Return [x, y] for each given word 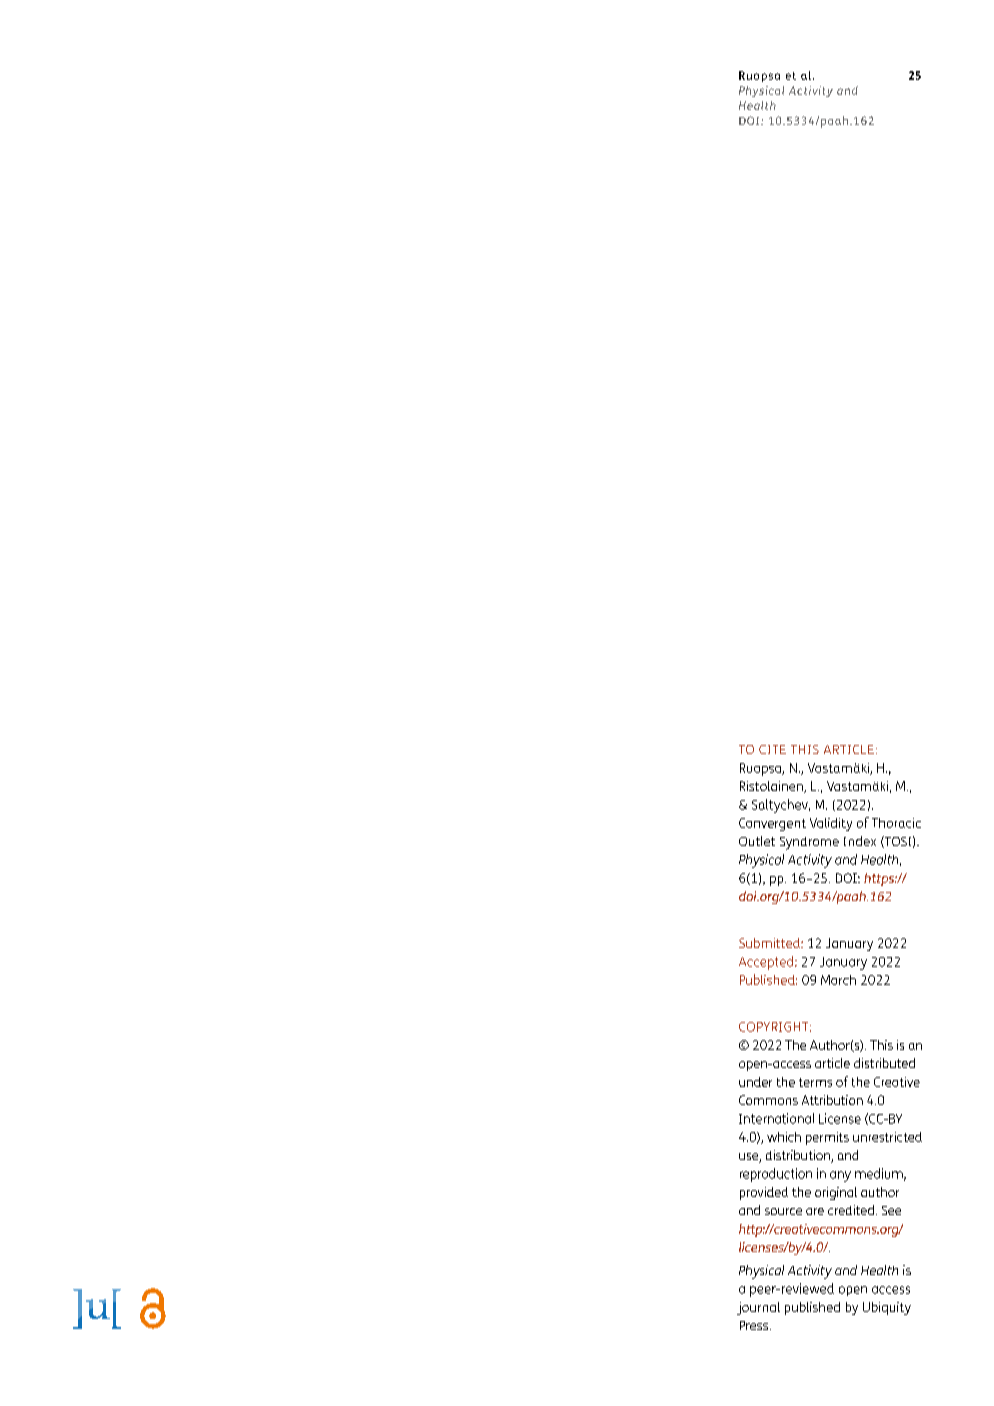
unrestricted [887, 1137]
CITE [772, 749]
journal [758, 1308]
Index [860, 841]
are [815, 1211]
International [776, 1118]
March [838, 980]
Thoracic [896, 823]
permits [827, 1138]
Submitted [770, 943]
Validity [831, 824]
